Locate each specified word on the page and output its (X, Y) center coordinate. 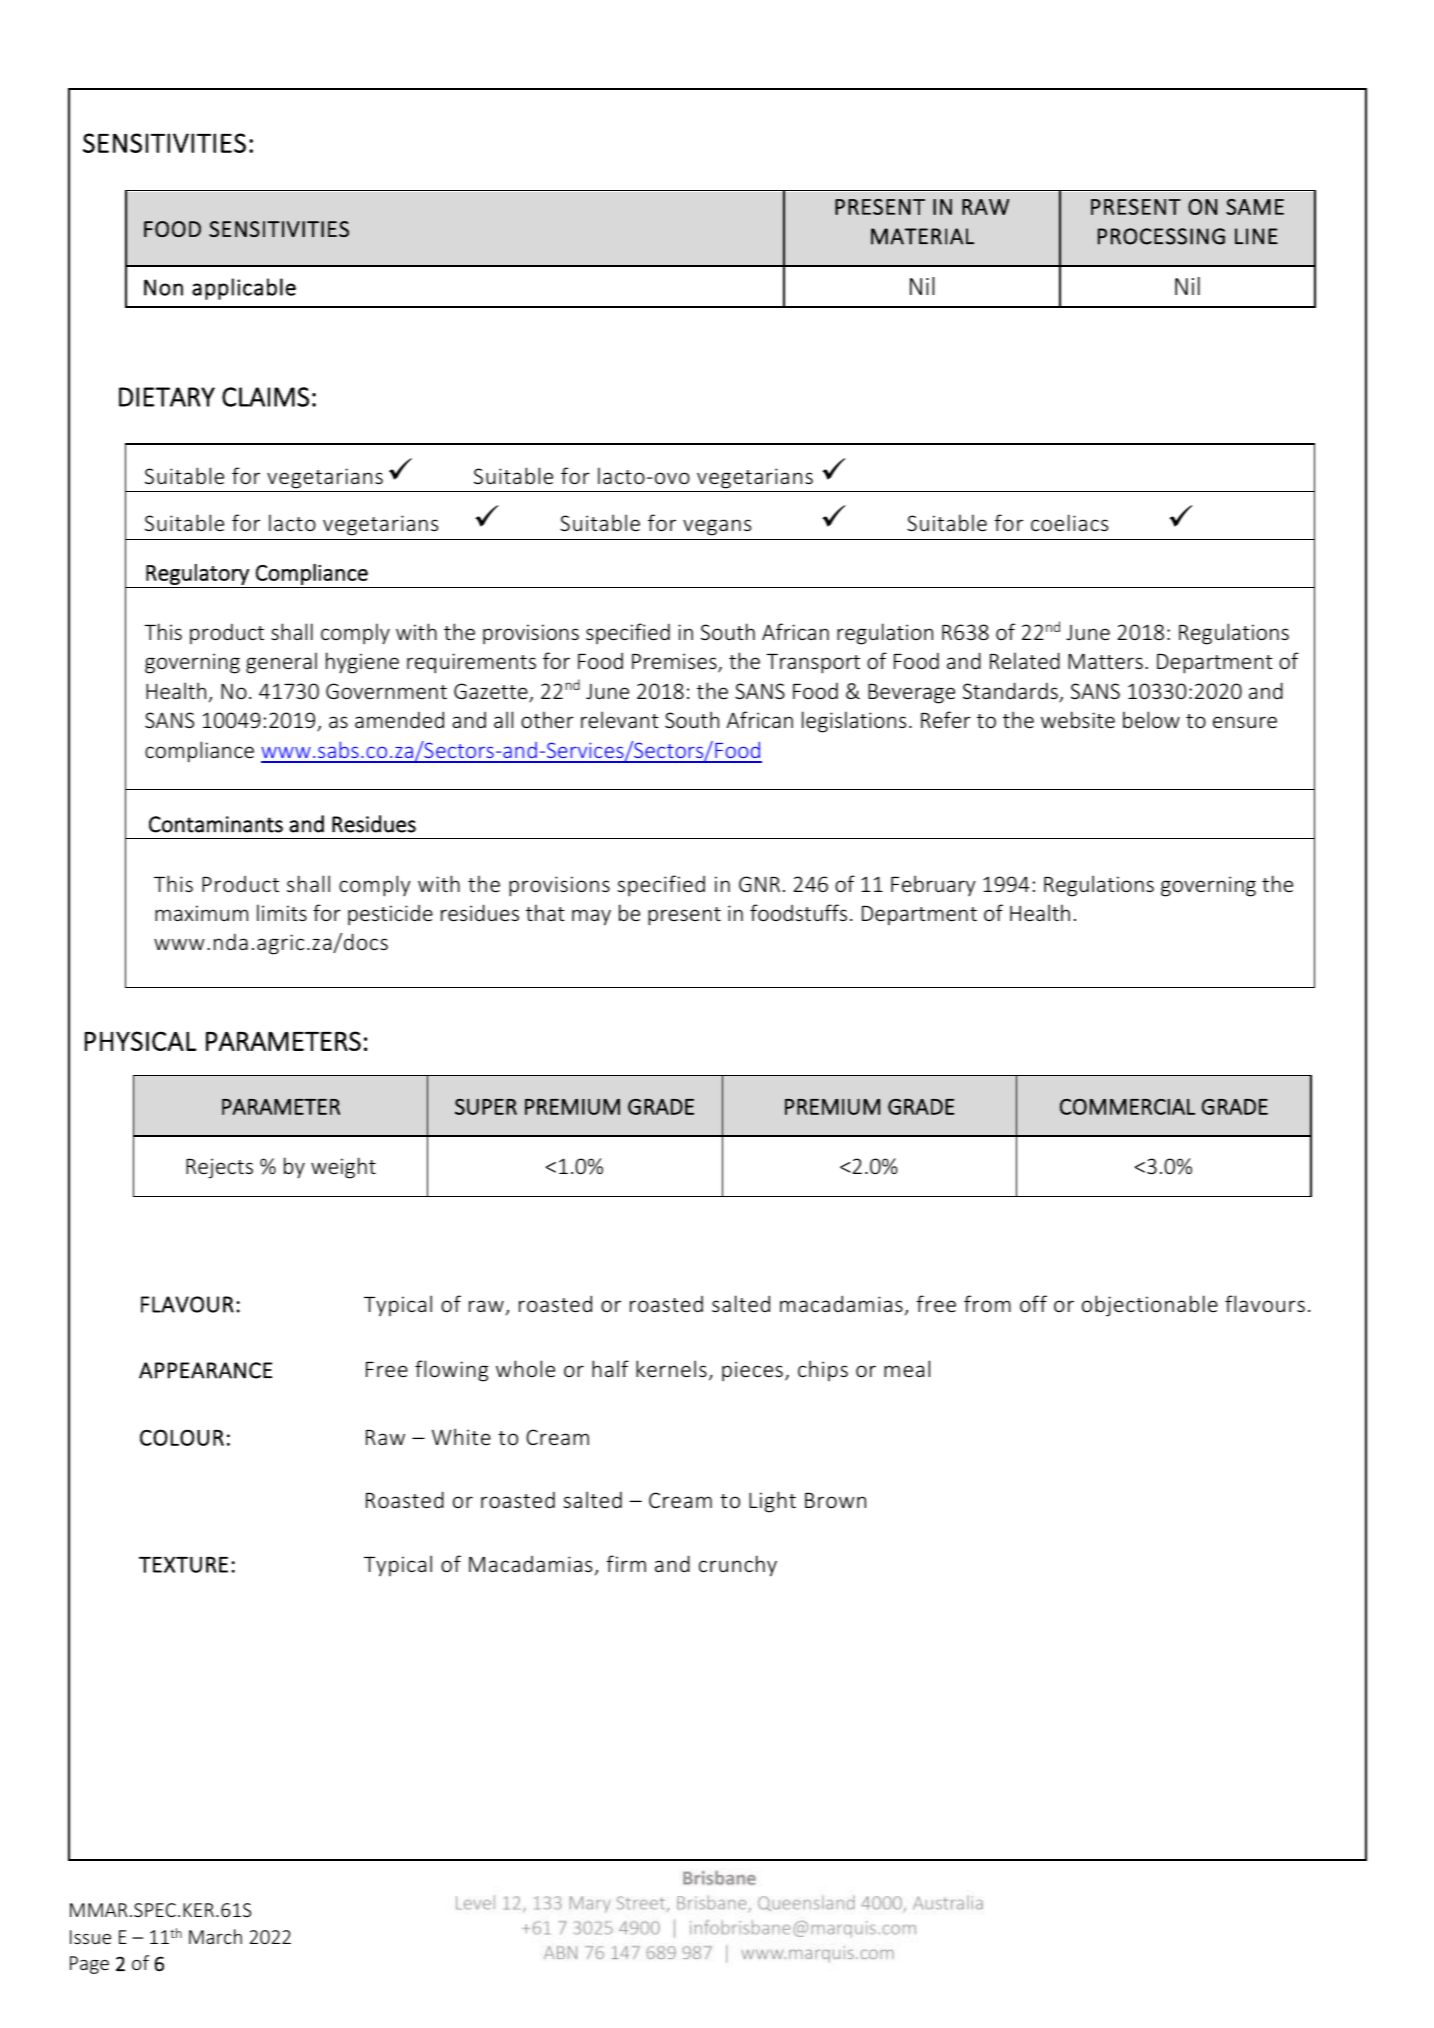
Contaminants (216, 824)
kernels (671, 1368)
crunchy (738, 1566)
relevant (620, 719)
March (215, 1936)
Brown (835, 1500)
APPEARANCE (205, 1370)
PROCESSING (1161, 236)
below (1151, 719)
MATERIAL (922, 236)
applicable (244, 289)
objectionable (1150, 1306)
